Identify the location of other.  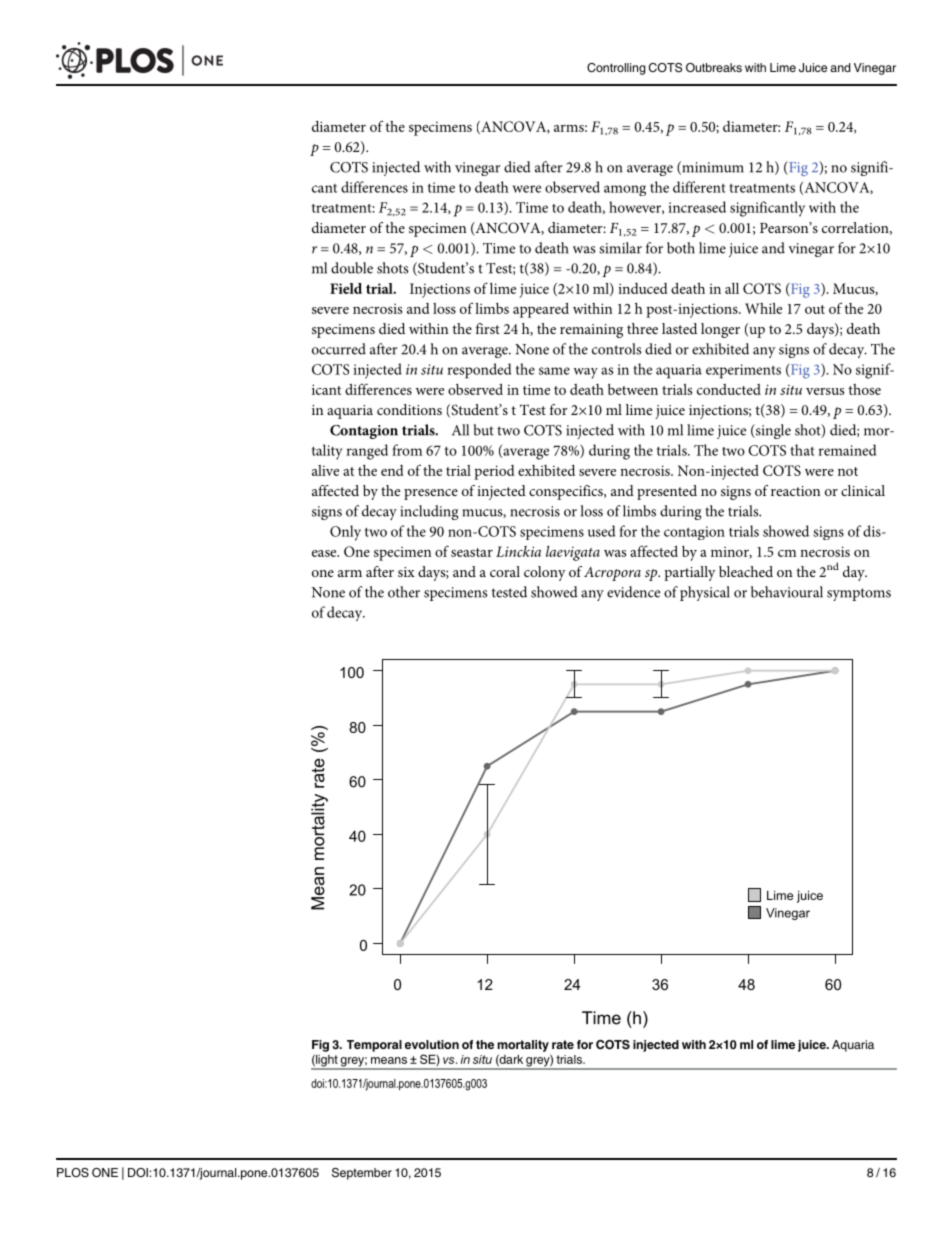
(404, 592).
